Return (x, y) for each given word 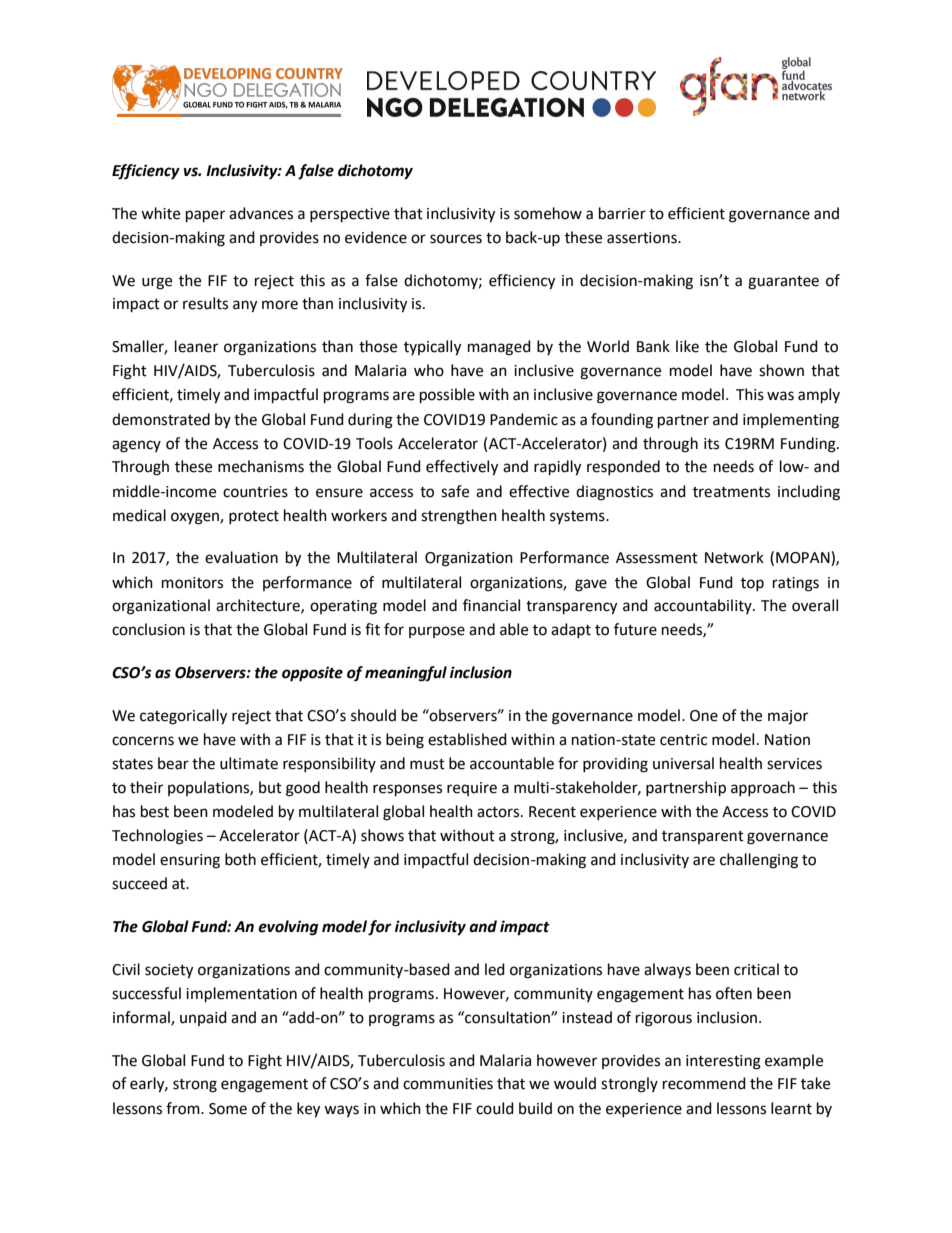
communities (448, 1084)
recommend (704, 1083)
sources (456, 239)
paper (205, 216)
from (184, 1108)
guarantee (783, 283)
